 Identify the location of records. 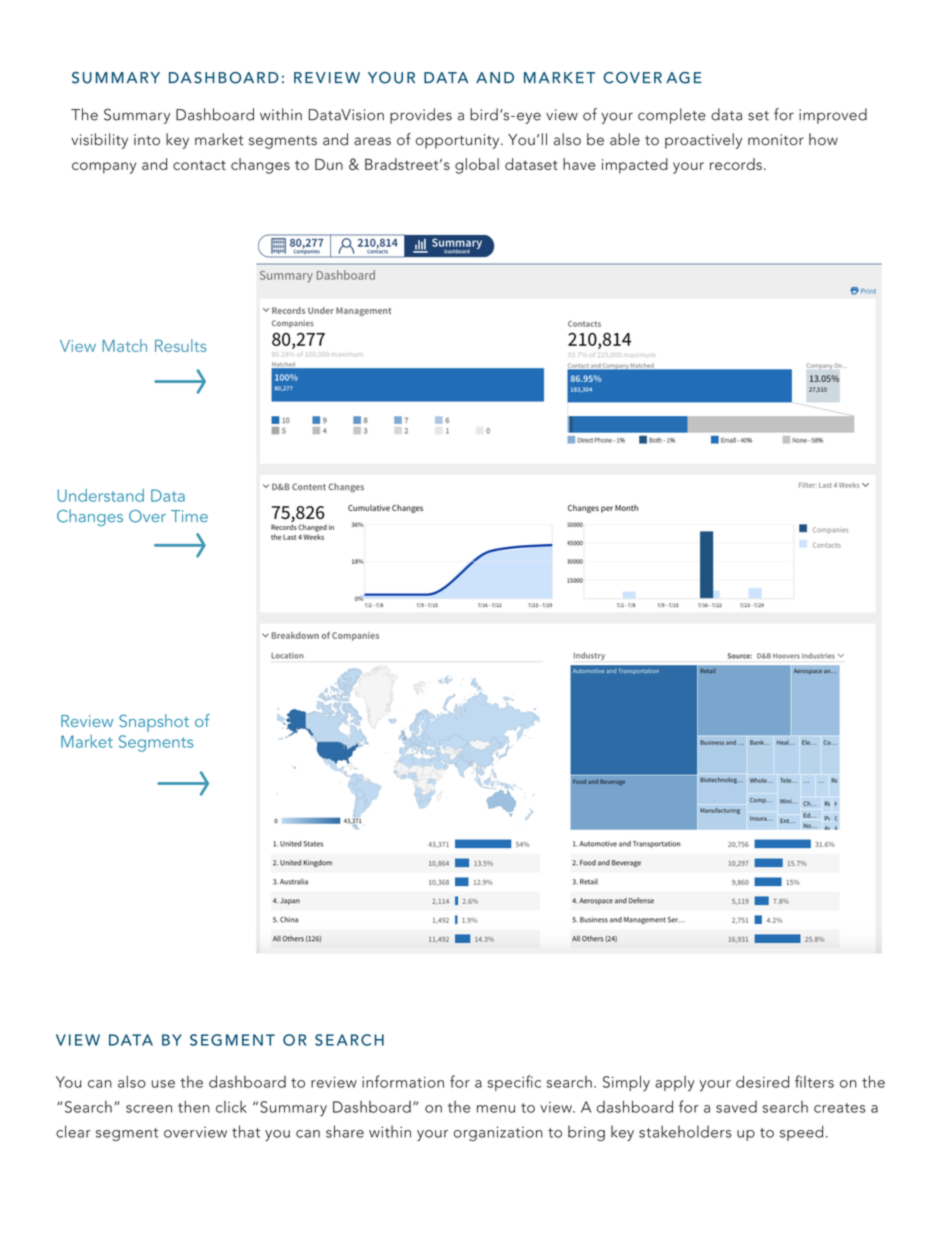
(736, 164).
